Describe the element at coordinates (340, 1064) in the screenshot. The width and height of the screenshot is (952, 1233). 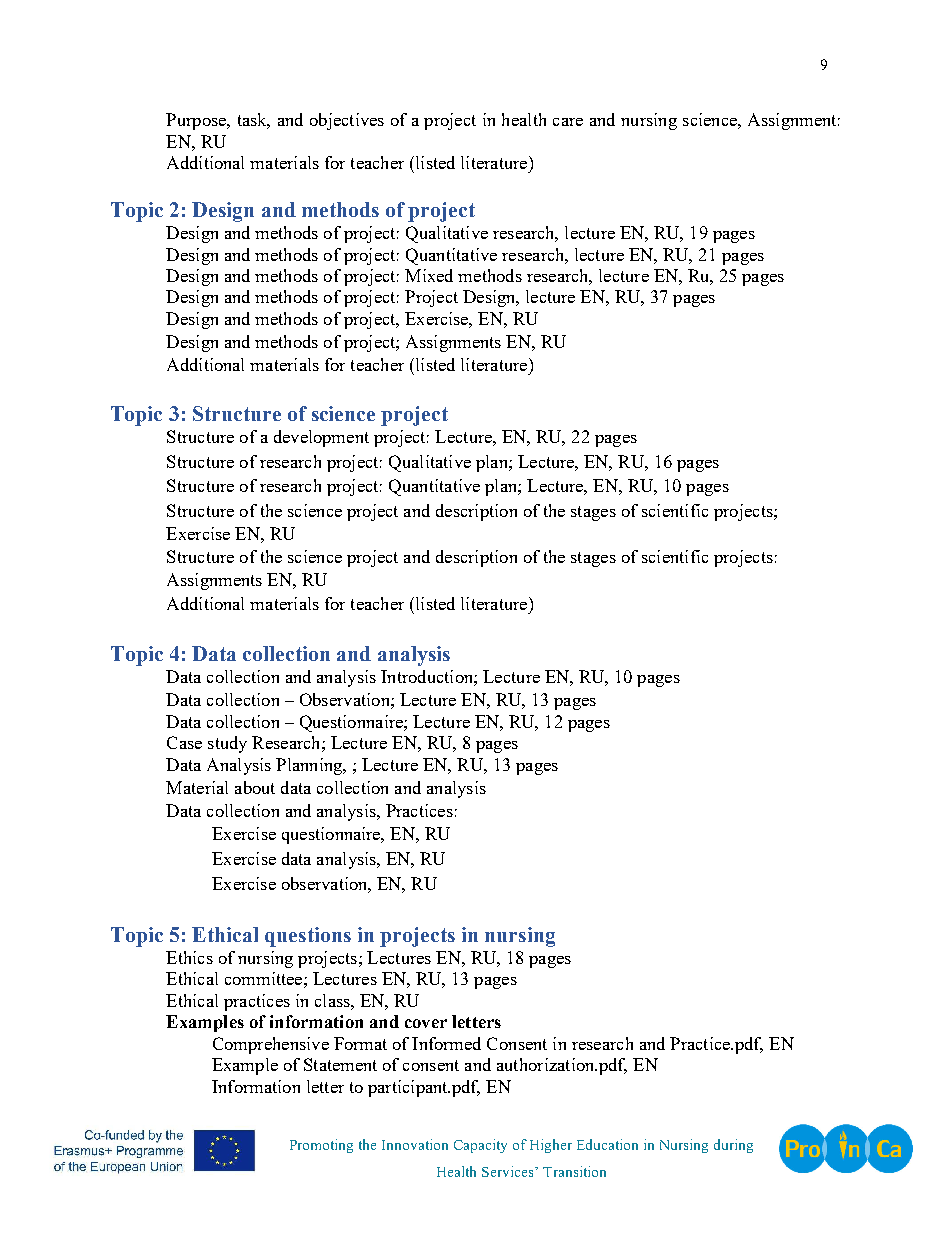
I see `Statement` at that location.
